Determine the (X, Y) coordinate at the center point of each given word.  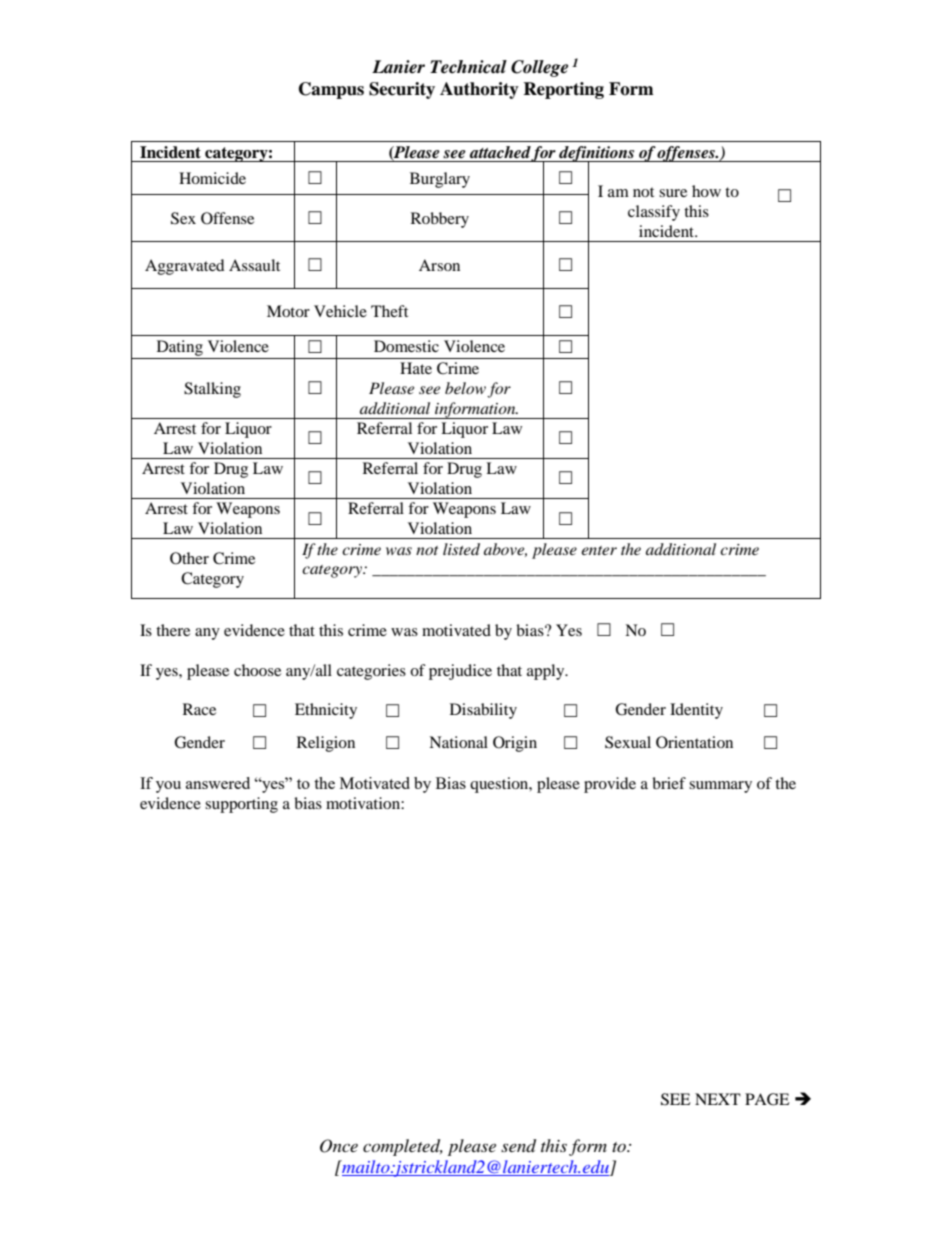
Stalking (212, 390)
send (518, 1146)
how (706, 191)
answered (218, 783)
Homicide (212, 178)
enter (599, 550)
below (465, 388)
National (458, 742)
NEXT (718, 1099)
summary (720, 787)
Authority (479, 90)
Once (339, 1146)
